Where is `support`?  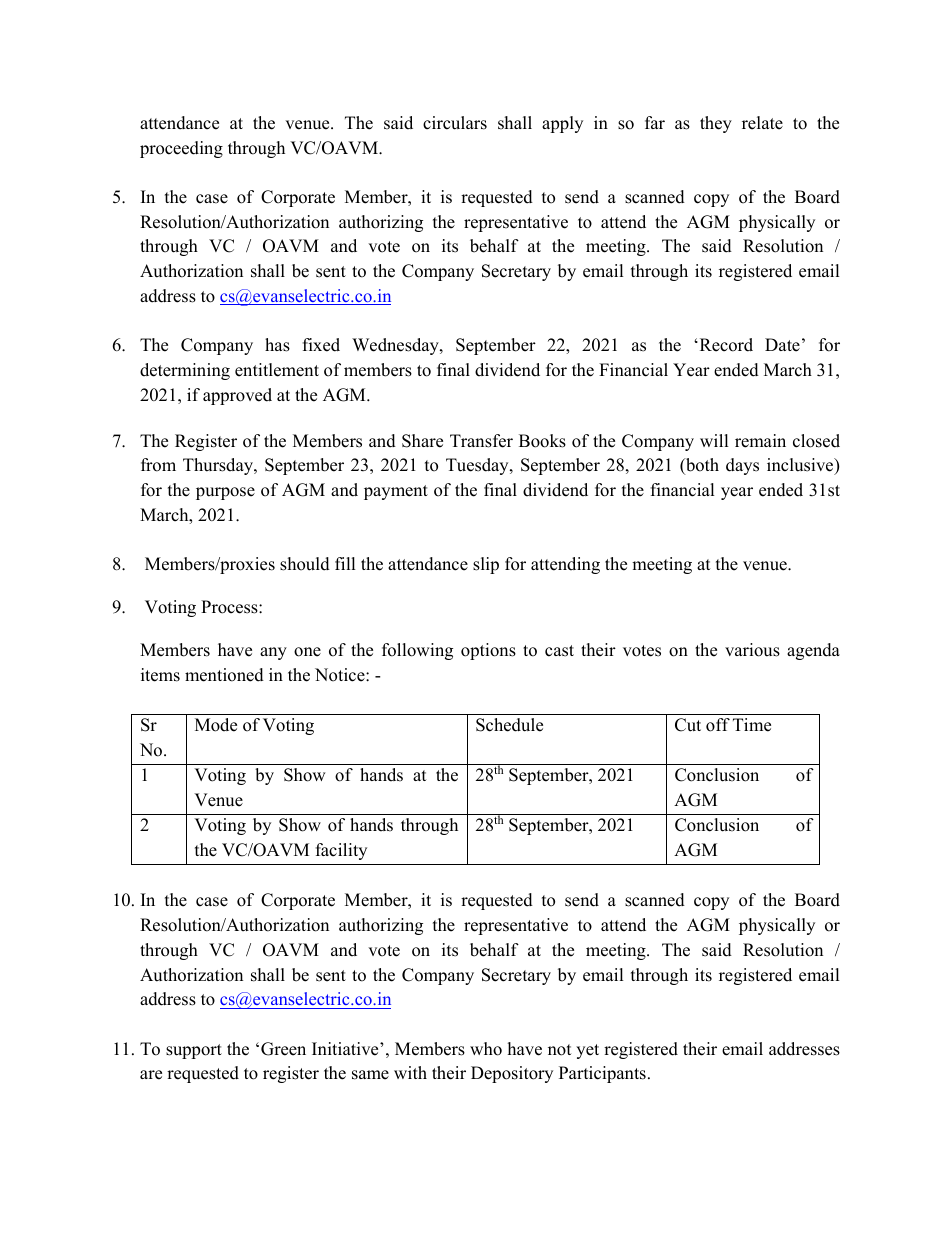
support is located at coordinates (194, 1051).
